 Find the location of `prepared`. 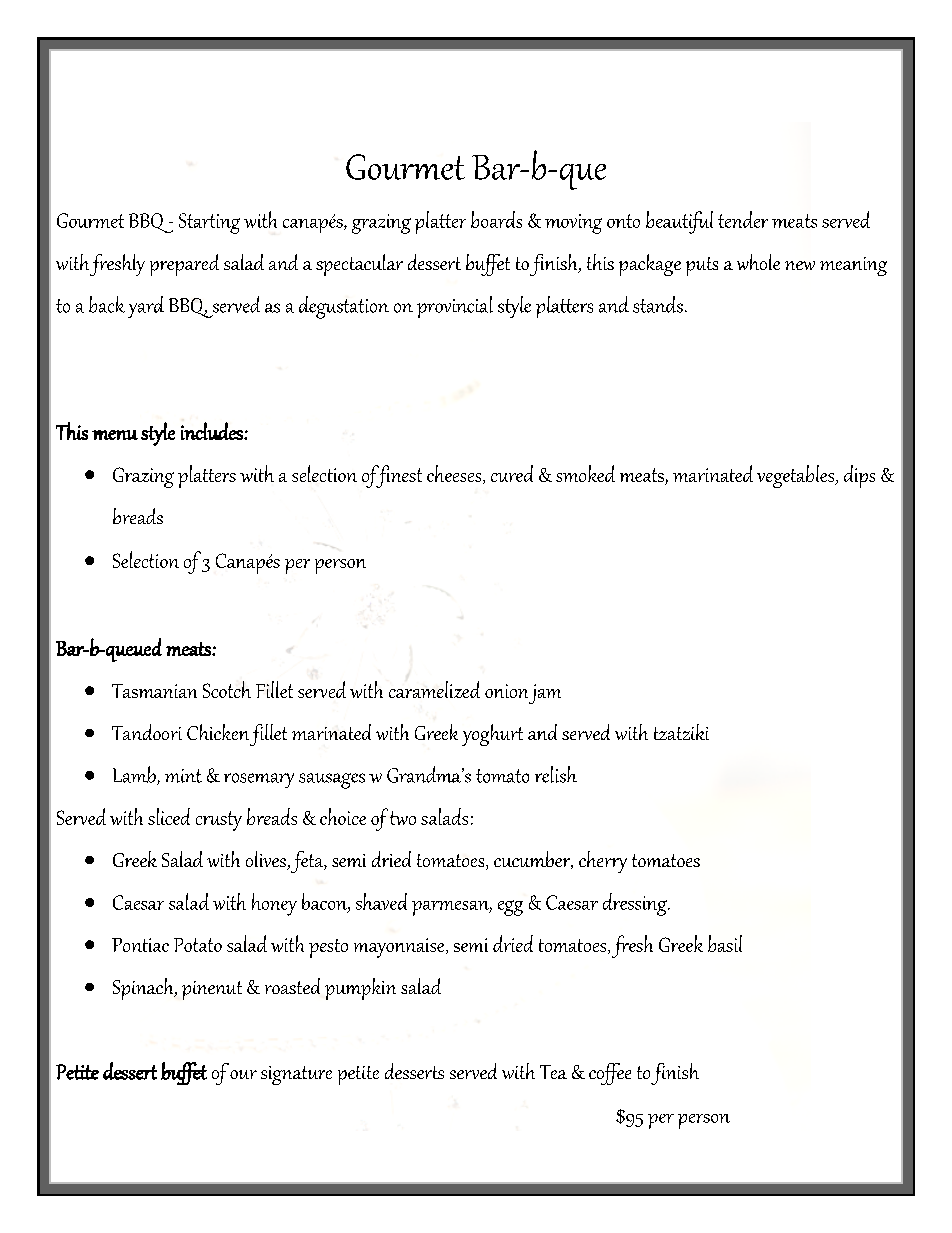

prepared is located at coordinates (184, 265).
